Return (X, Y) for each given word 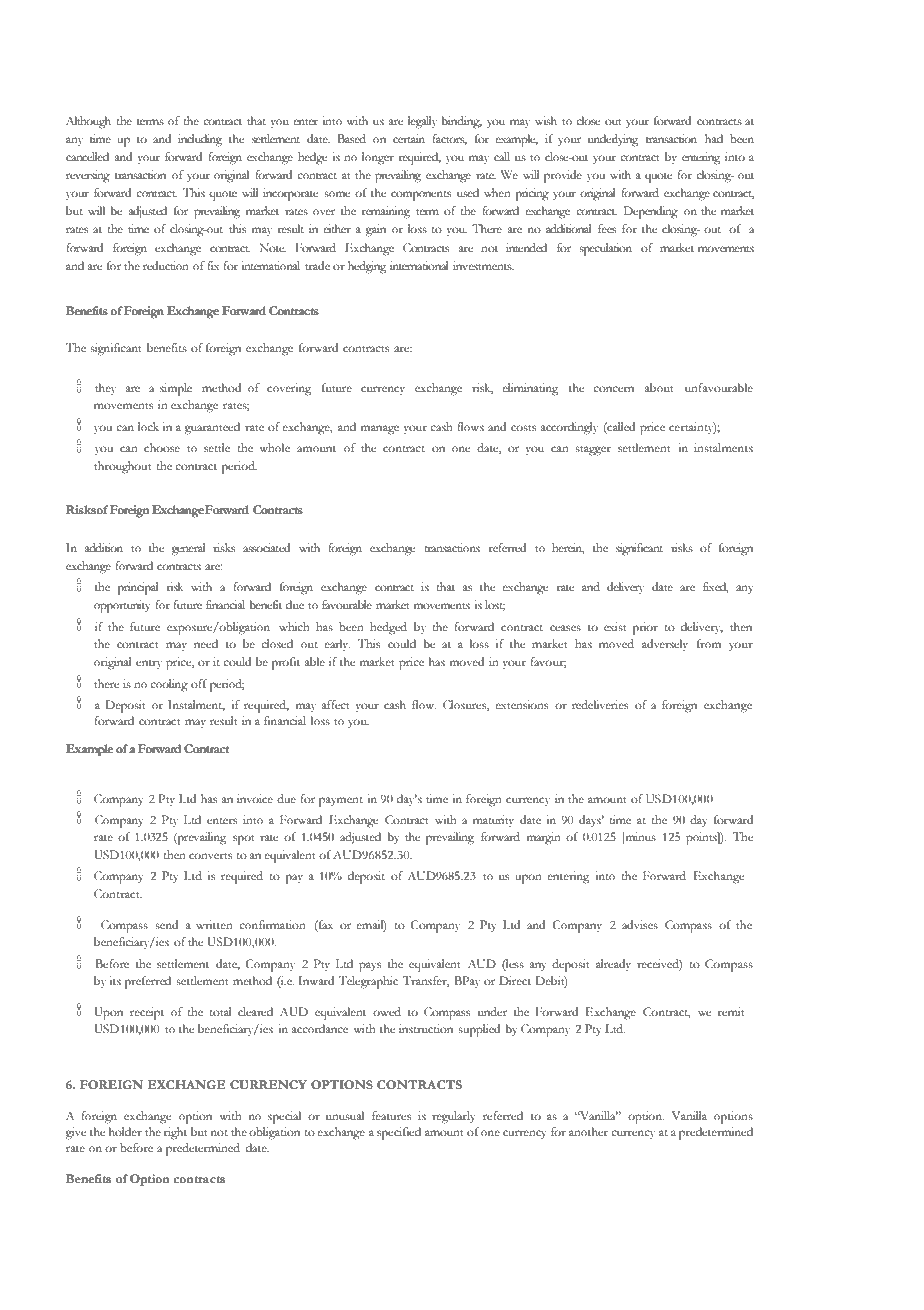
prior (645, 628)
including (200, 140)
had (714, 138)
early (337, 645)
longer (378, 158)
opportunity (122, 606)
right (175, 1133)
